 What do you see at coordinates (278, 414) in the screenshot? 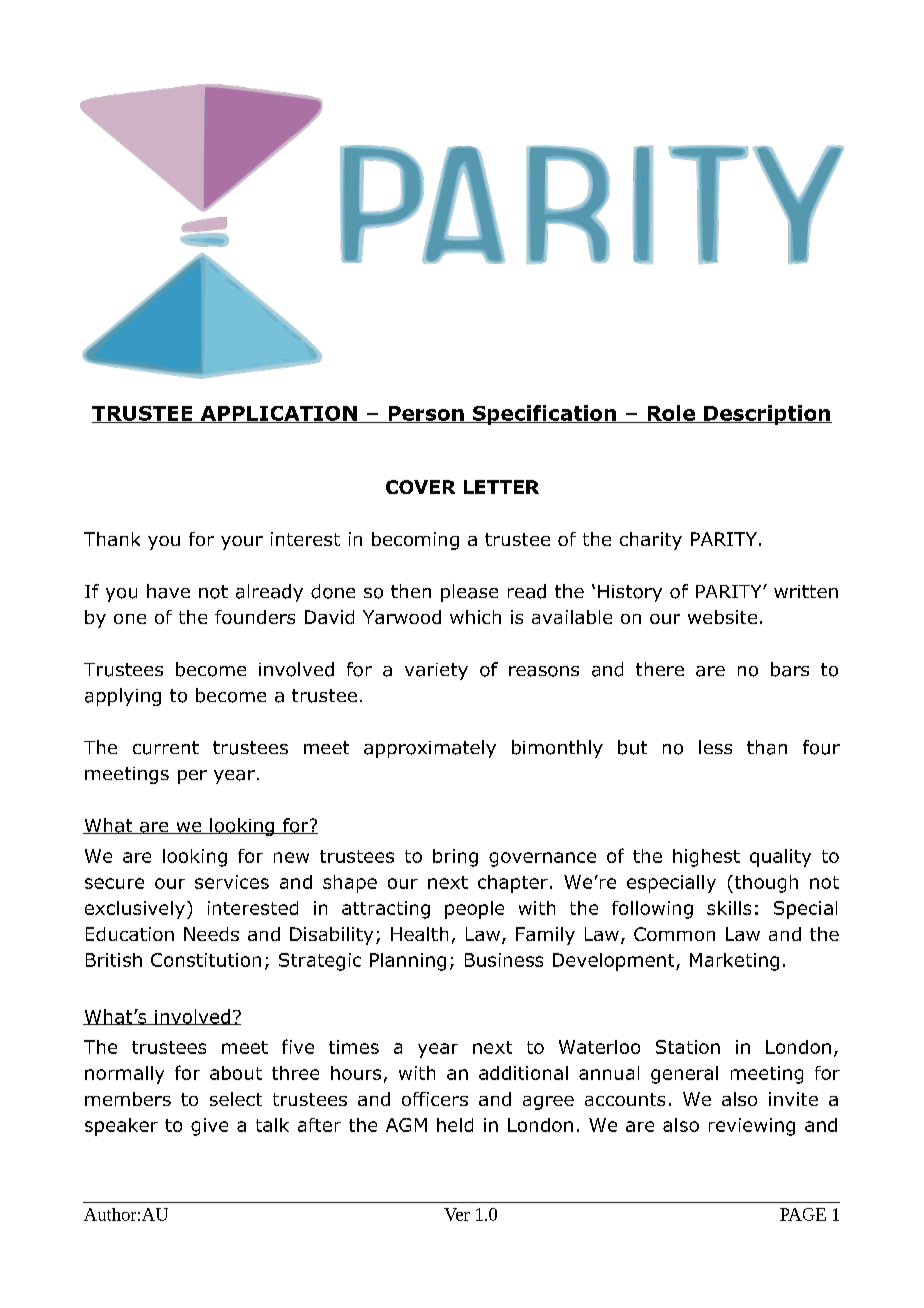
I see `APPLICATION` at bounding box center [278, 414].
